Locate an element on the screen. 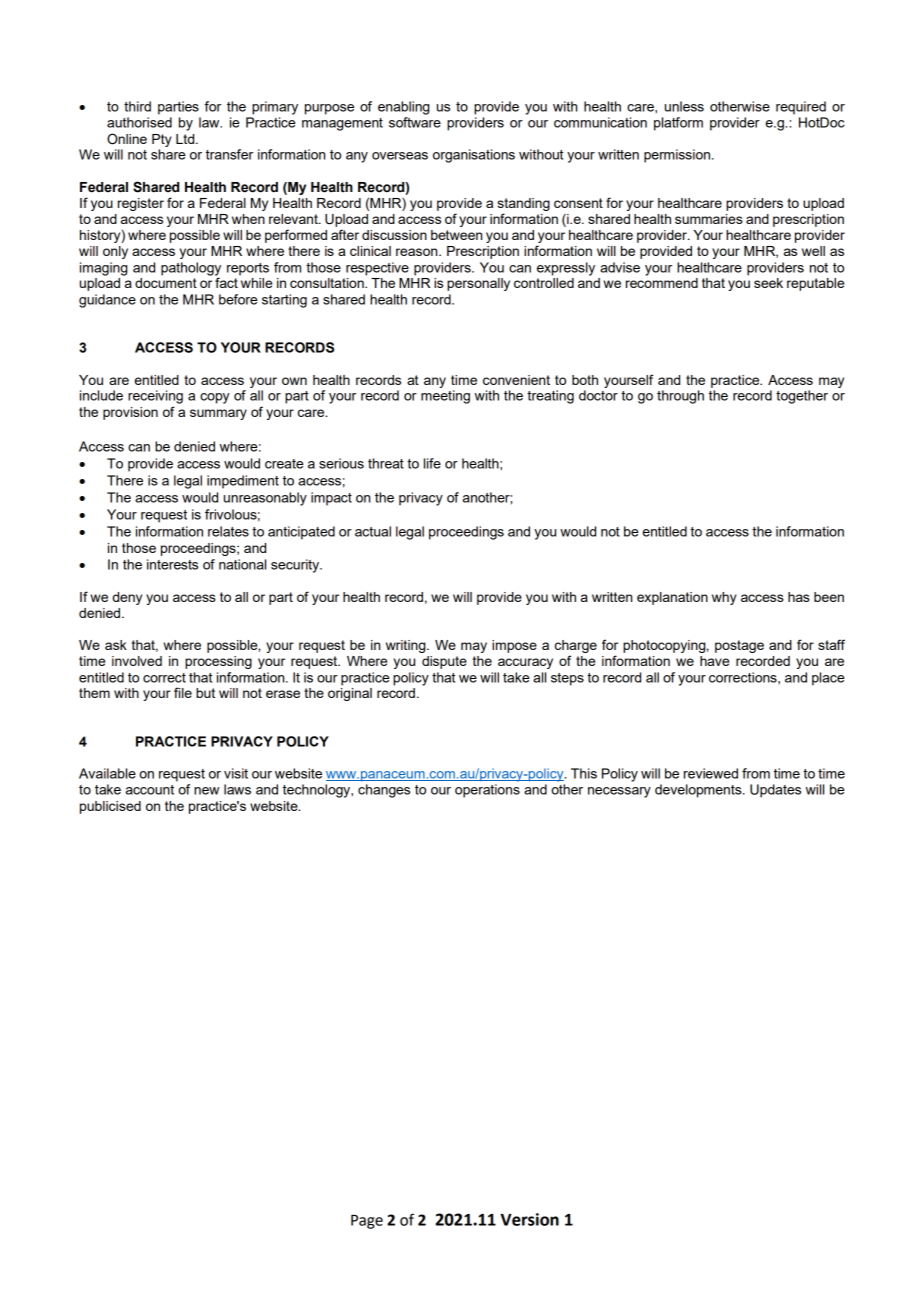 This screenshot has height=1307, width=924. platform is located at coordinates (678, 124).
